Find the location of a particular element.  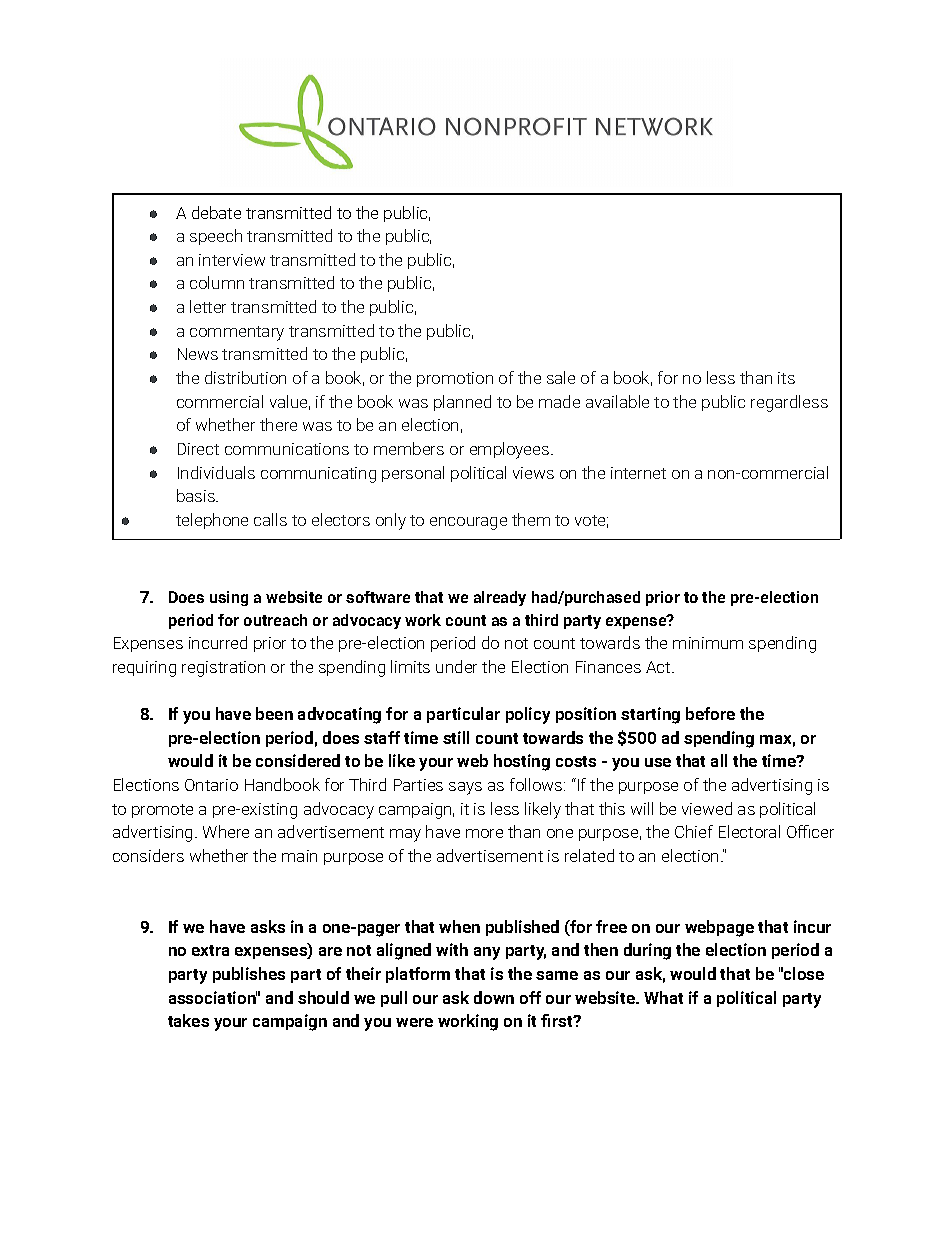

promotion is located at coordinates (455, 379).
